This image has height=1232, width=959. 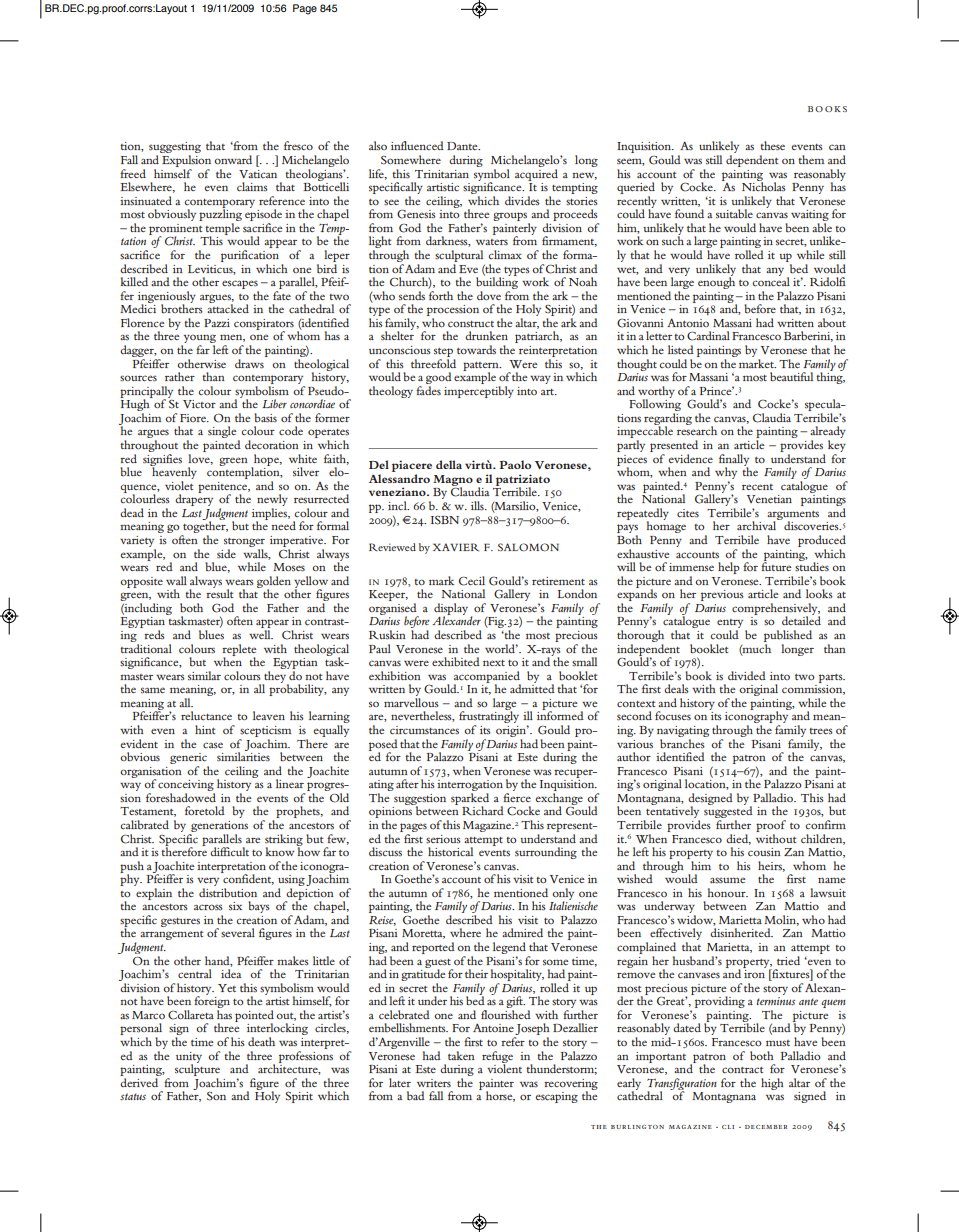 What do you see at coordinates (261, 634) in the image?
I see `well` at bounding box center [261, 634].
